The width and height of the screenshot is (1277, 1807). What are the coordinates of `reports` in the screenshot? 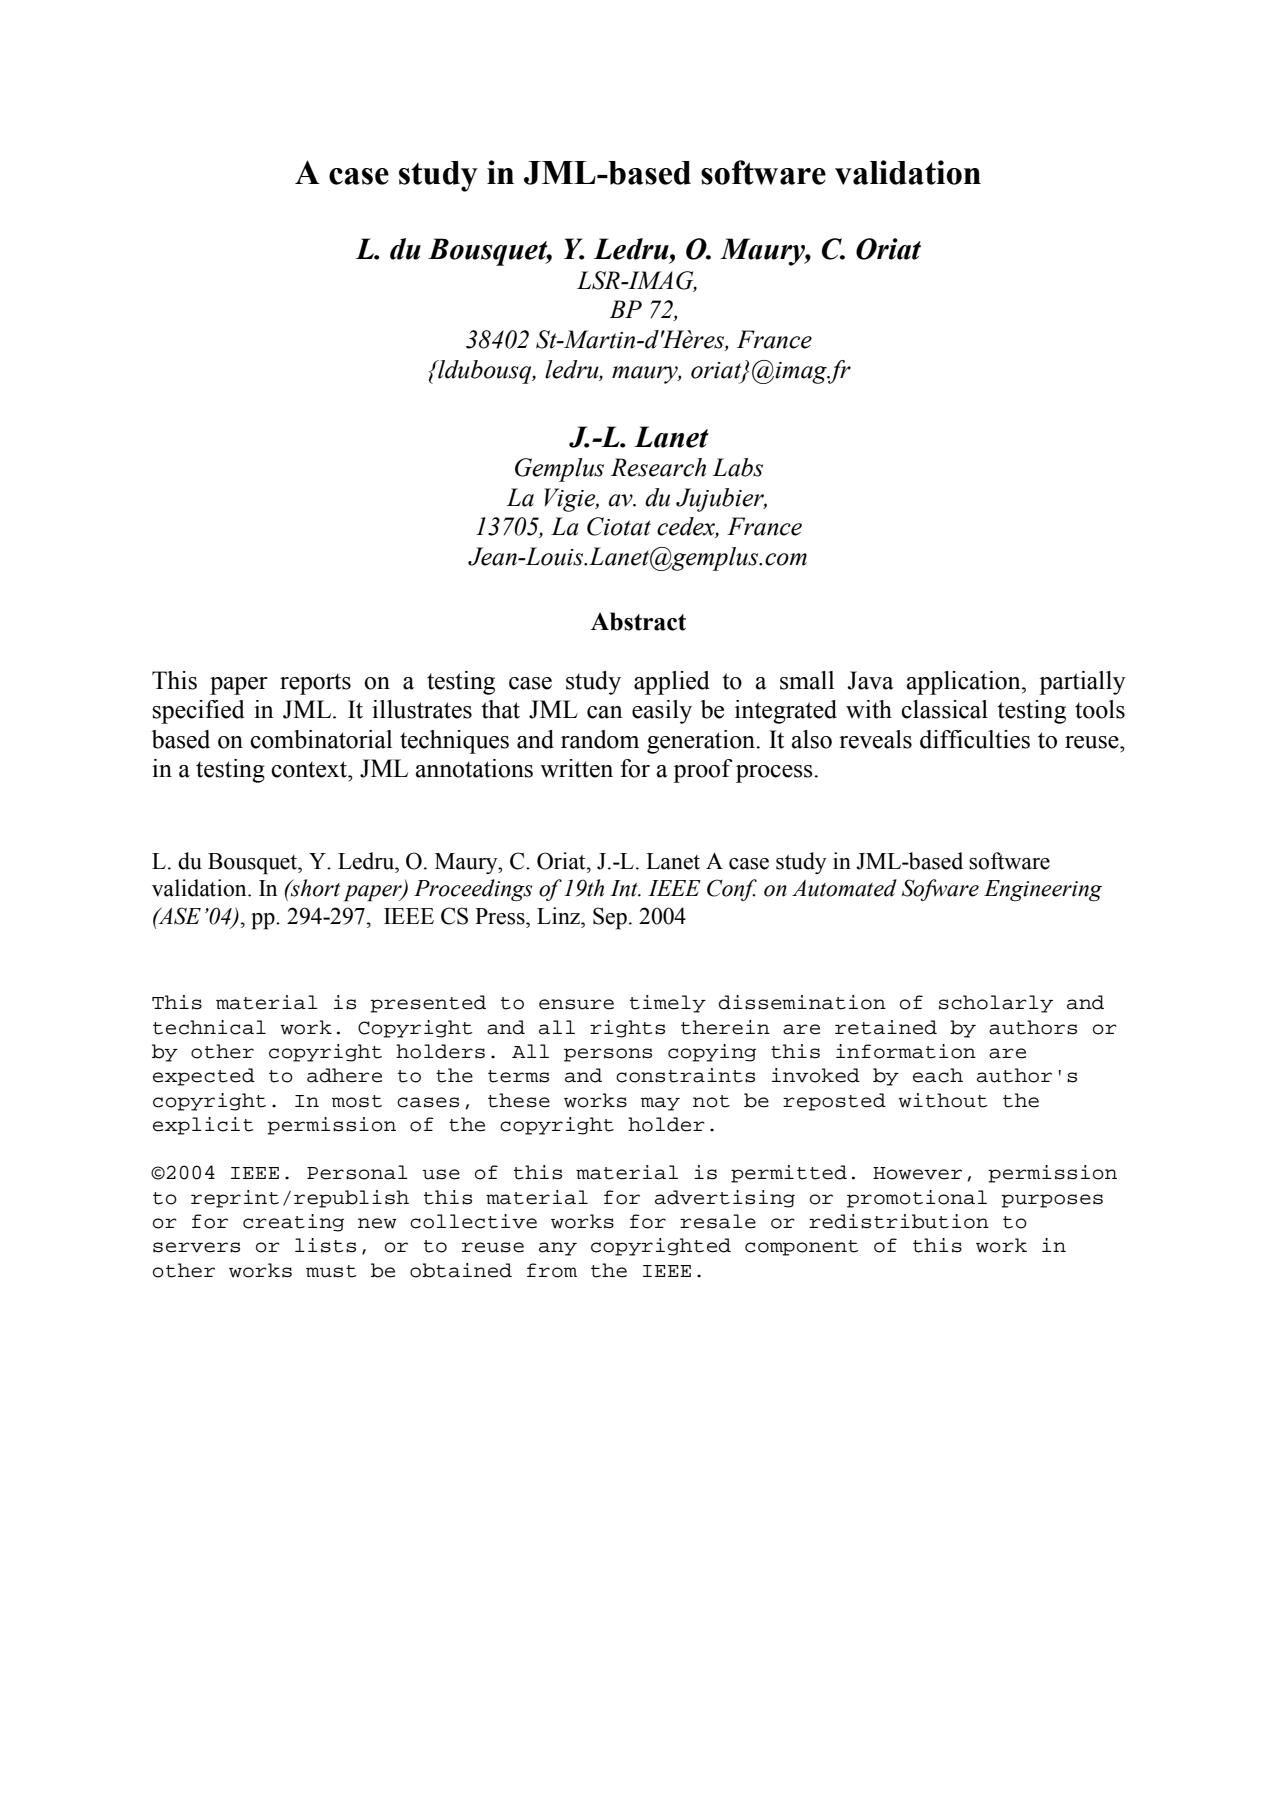 It's located at (315, 684).
